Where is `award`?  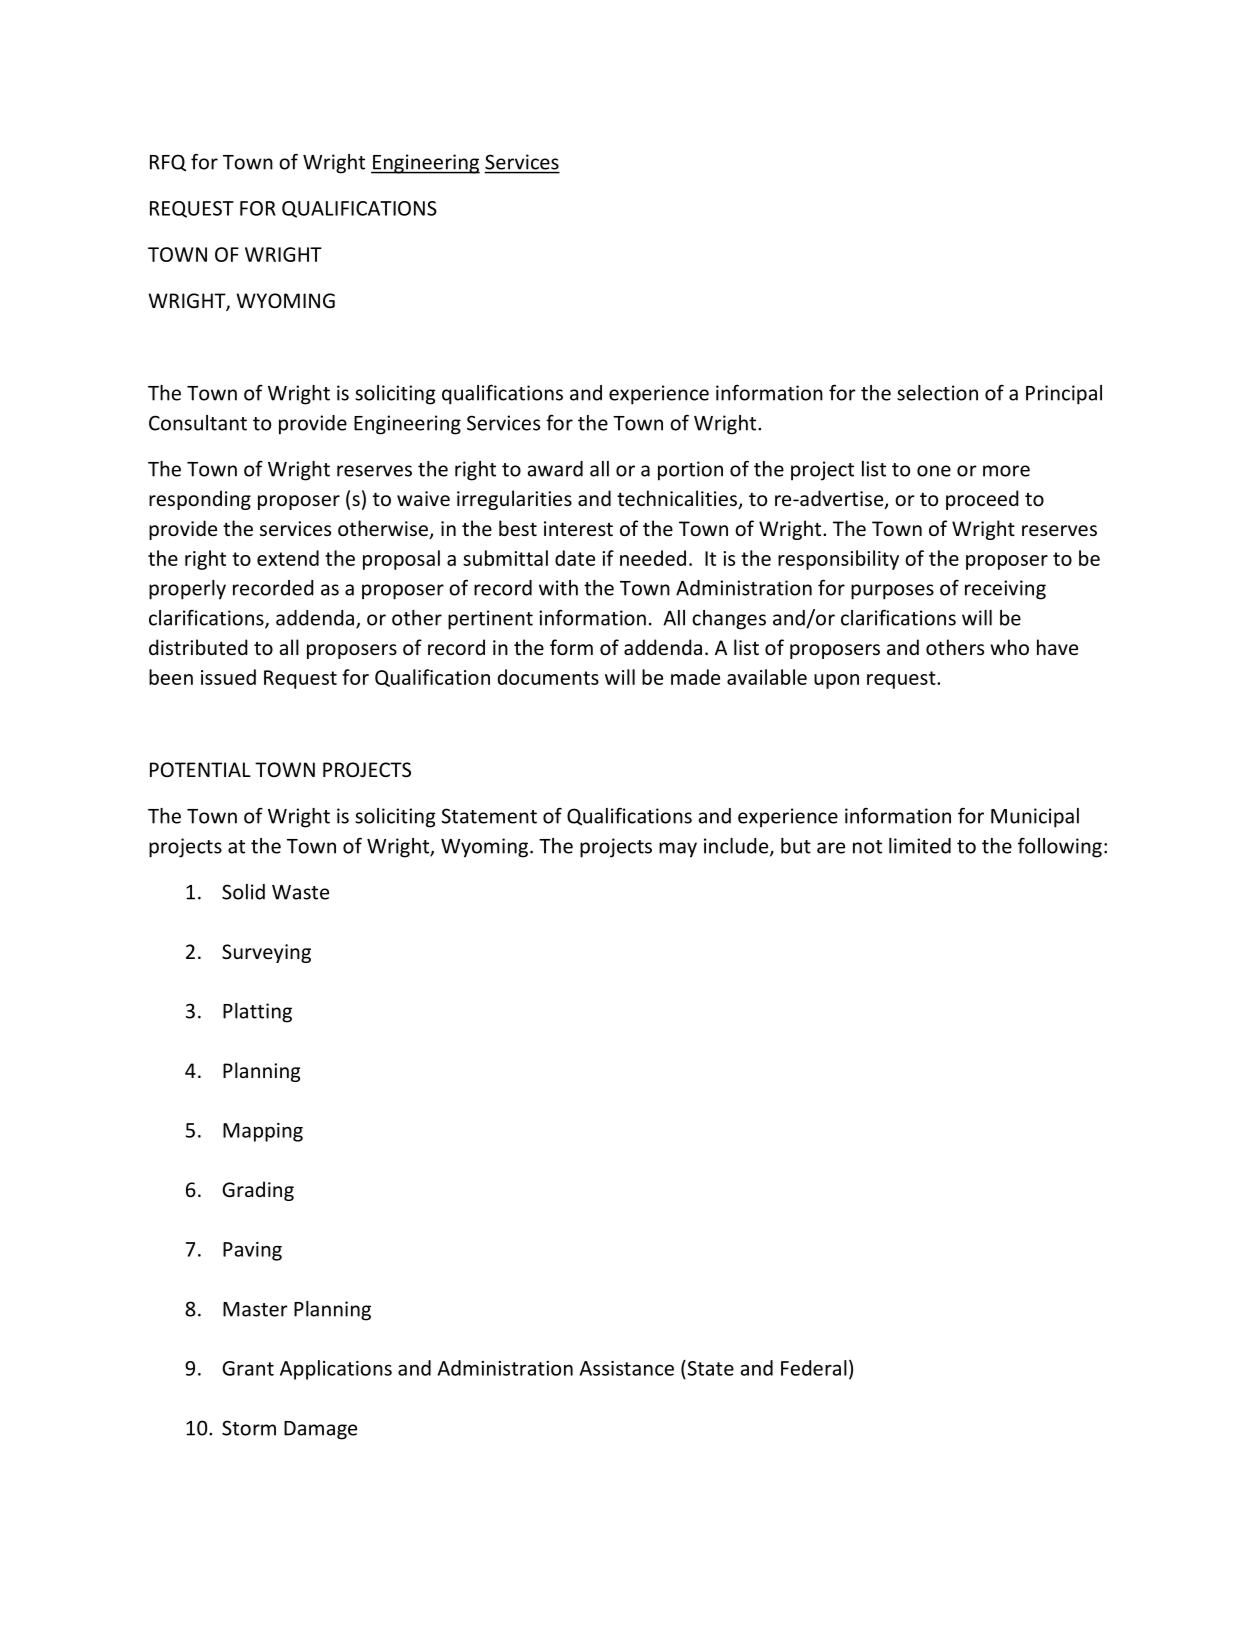
award is located at coordinates (555, 469).
